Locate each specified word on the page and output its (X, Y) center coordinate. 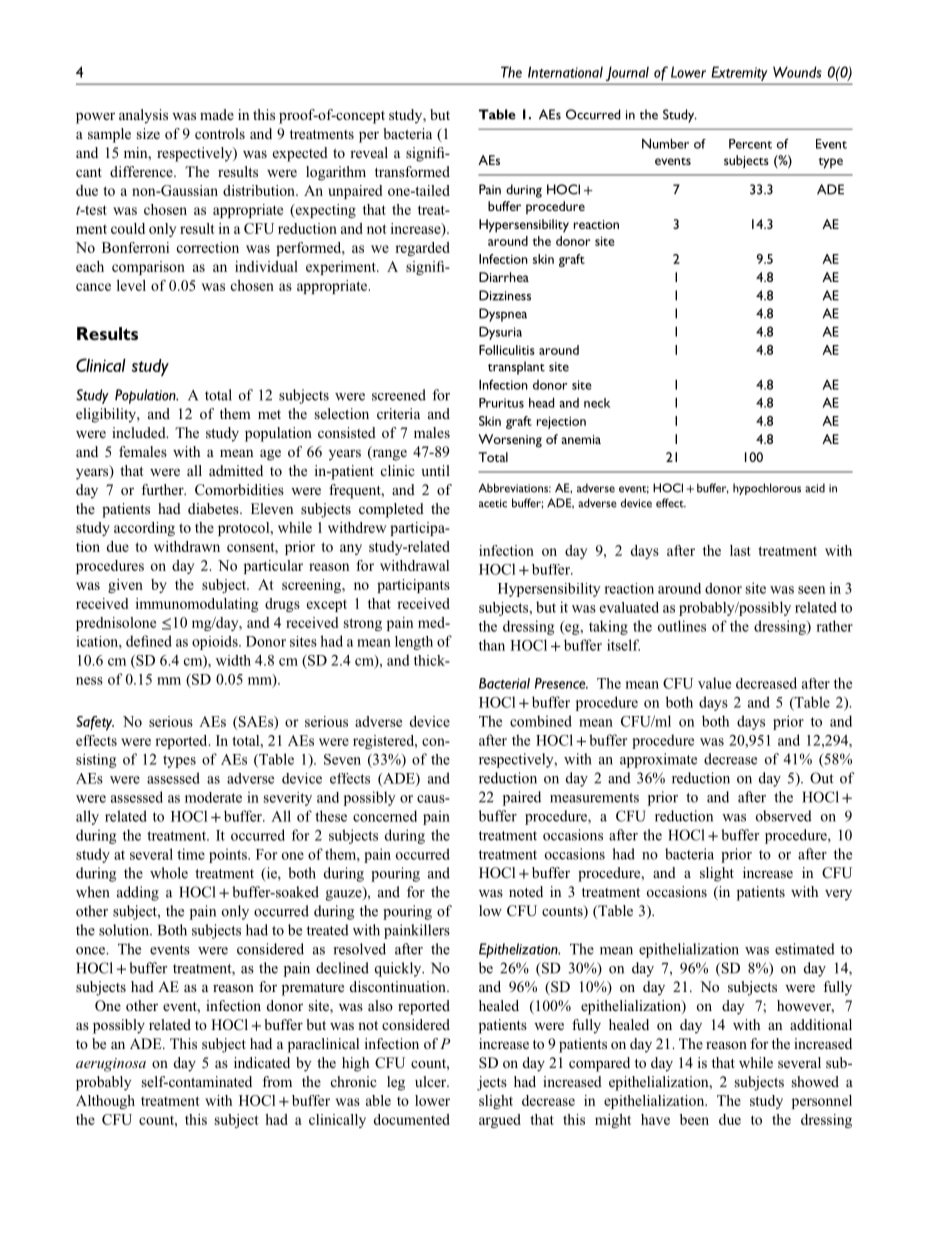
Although (105, 1102)
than (492, 645)
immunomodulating (197, 605)
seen (812, 590)
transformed (412, 171)
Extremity (739, 74)
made (217, 114)
